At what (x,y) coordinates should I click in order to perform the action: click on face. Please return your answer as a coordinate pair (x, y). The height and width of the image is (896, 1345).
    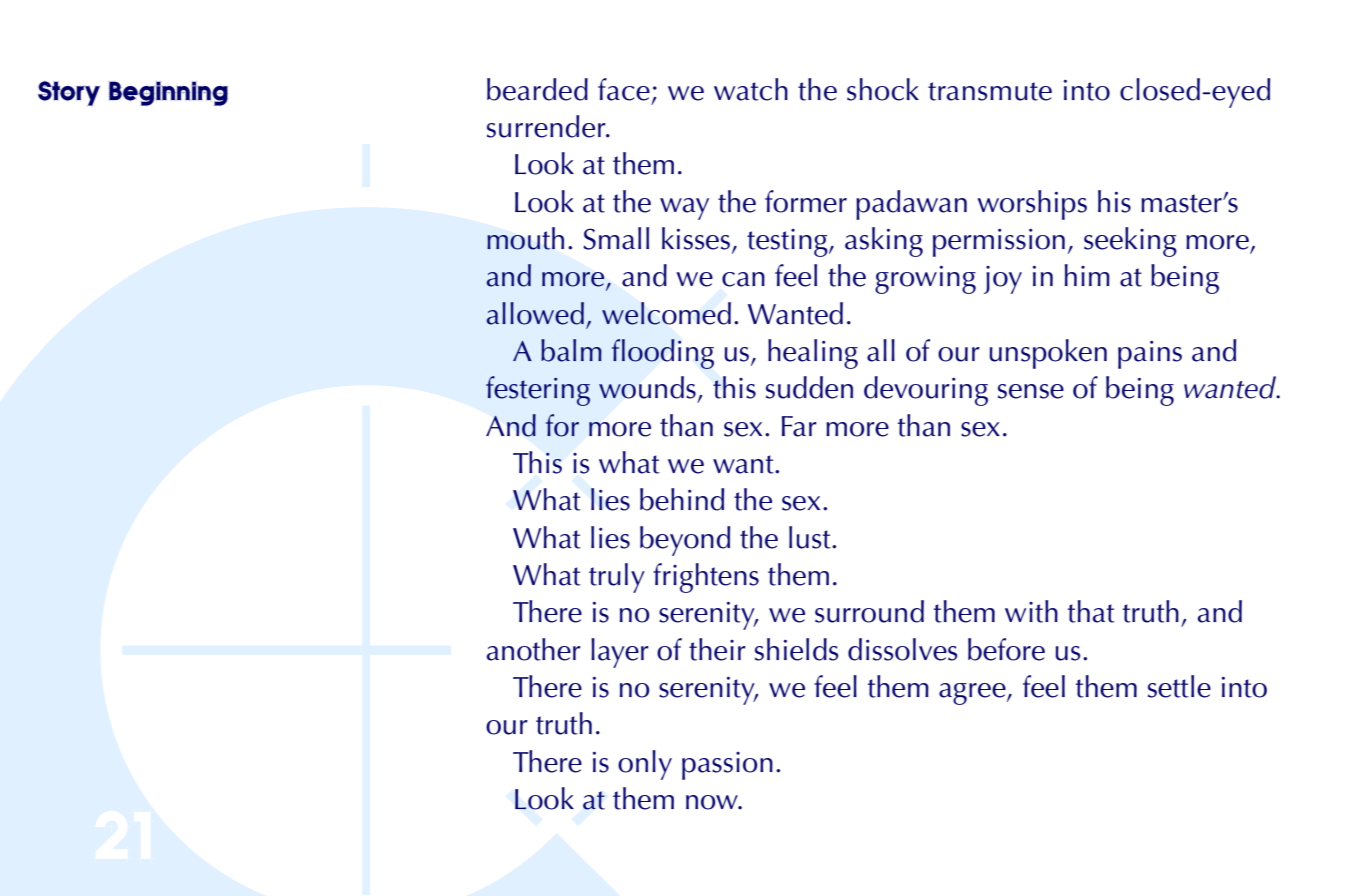
    Looking at the image, I should click on (624, 89).
